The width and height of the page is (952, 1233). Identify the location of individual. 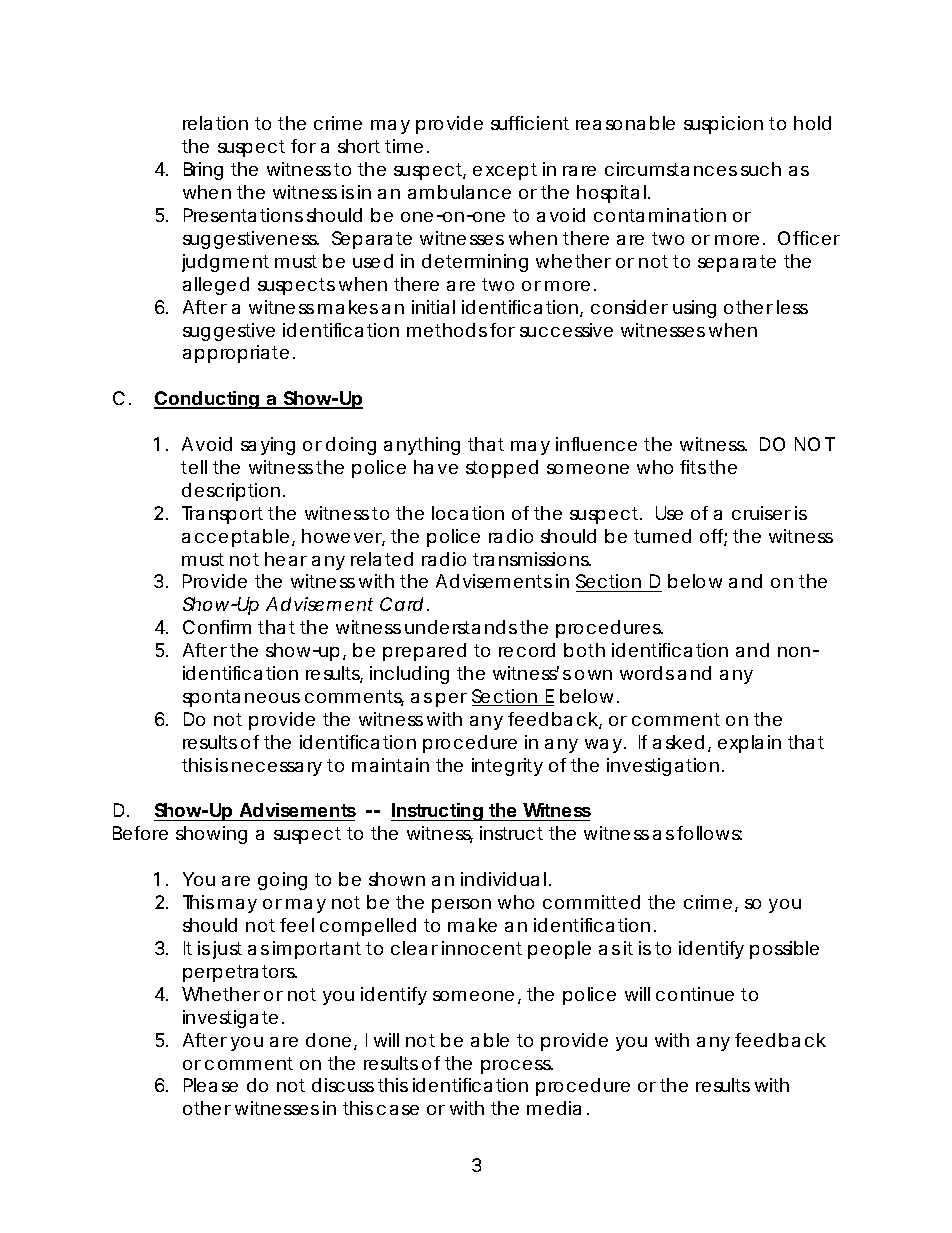
(503, 879).
